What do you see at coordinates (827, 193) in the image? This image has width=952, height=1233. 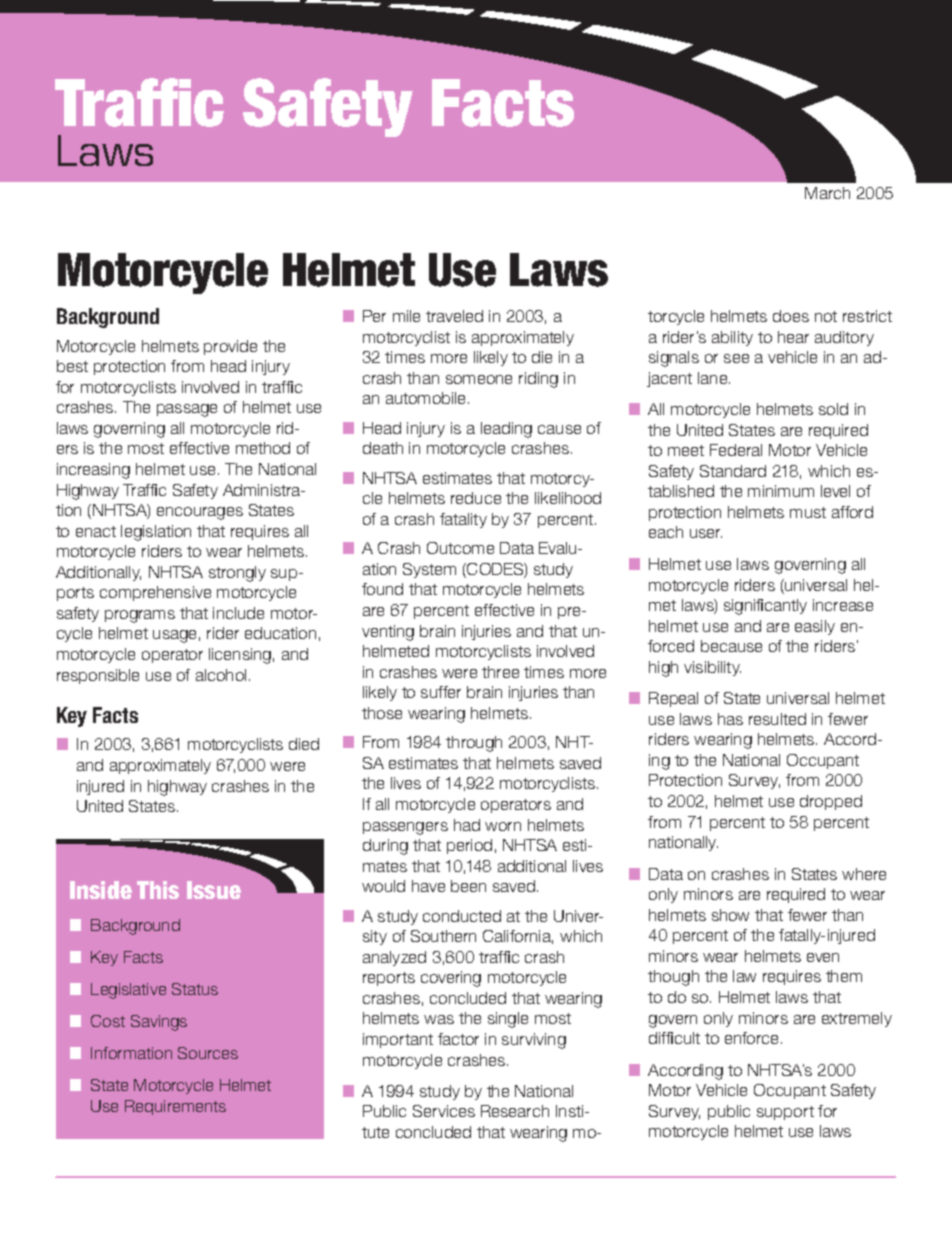 I see `March` at bounding box center [827, 193].
